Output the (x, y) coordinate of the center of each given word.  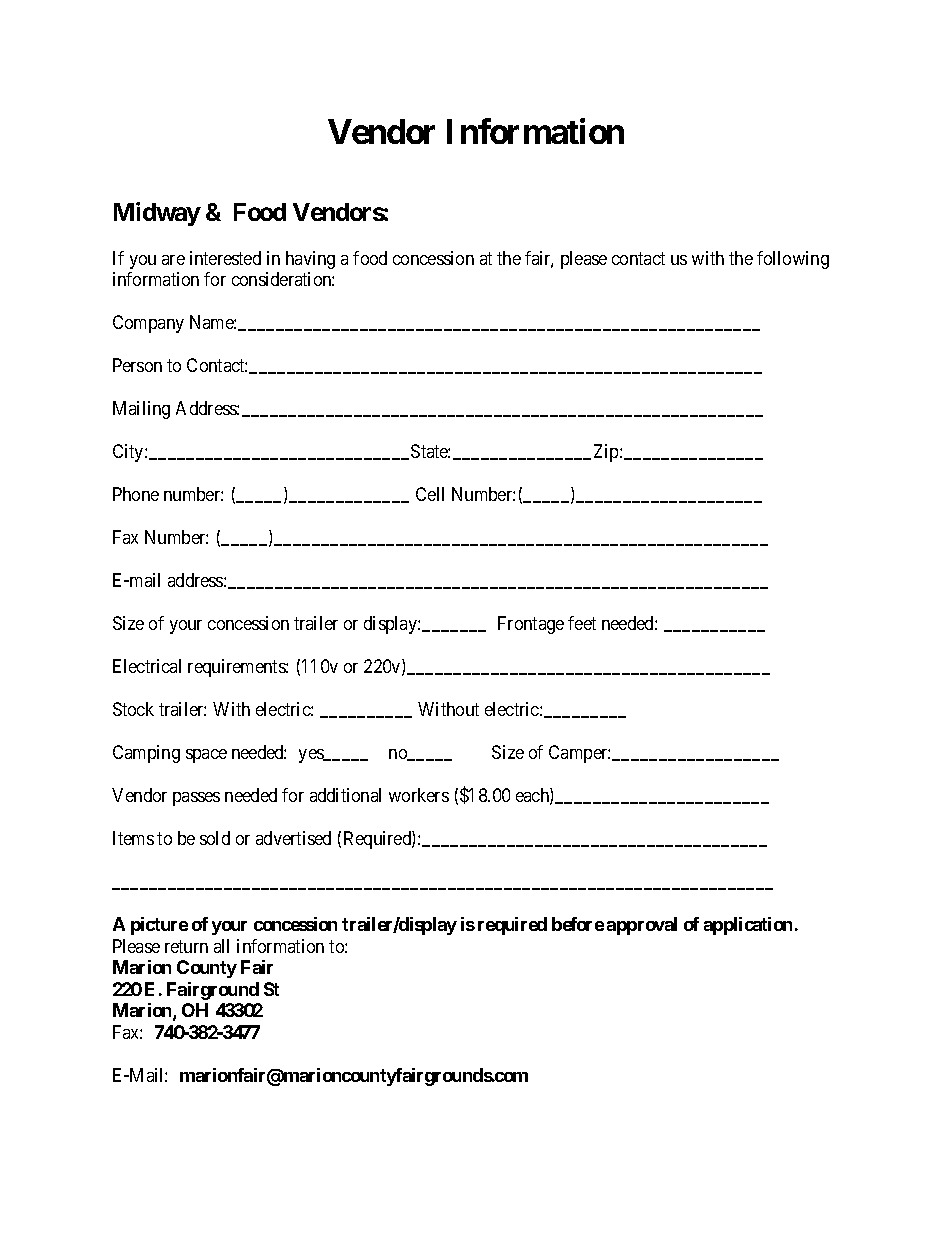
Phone (136, 494)
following (793, 260)
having (310, 260)
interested (225, 258)
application (748, 926)
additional (345, 795)
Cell (430, 494)
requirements (237, 668)
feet (582, 623)
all (221, 946)
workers (419, 795)
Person (137, 365)
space (206, 756)
